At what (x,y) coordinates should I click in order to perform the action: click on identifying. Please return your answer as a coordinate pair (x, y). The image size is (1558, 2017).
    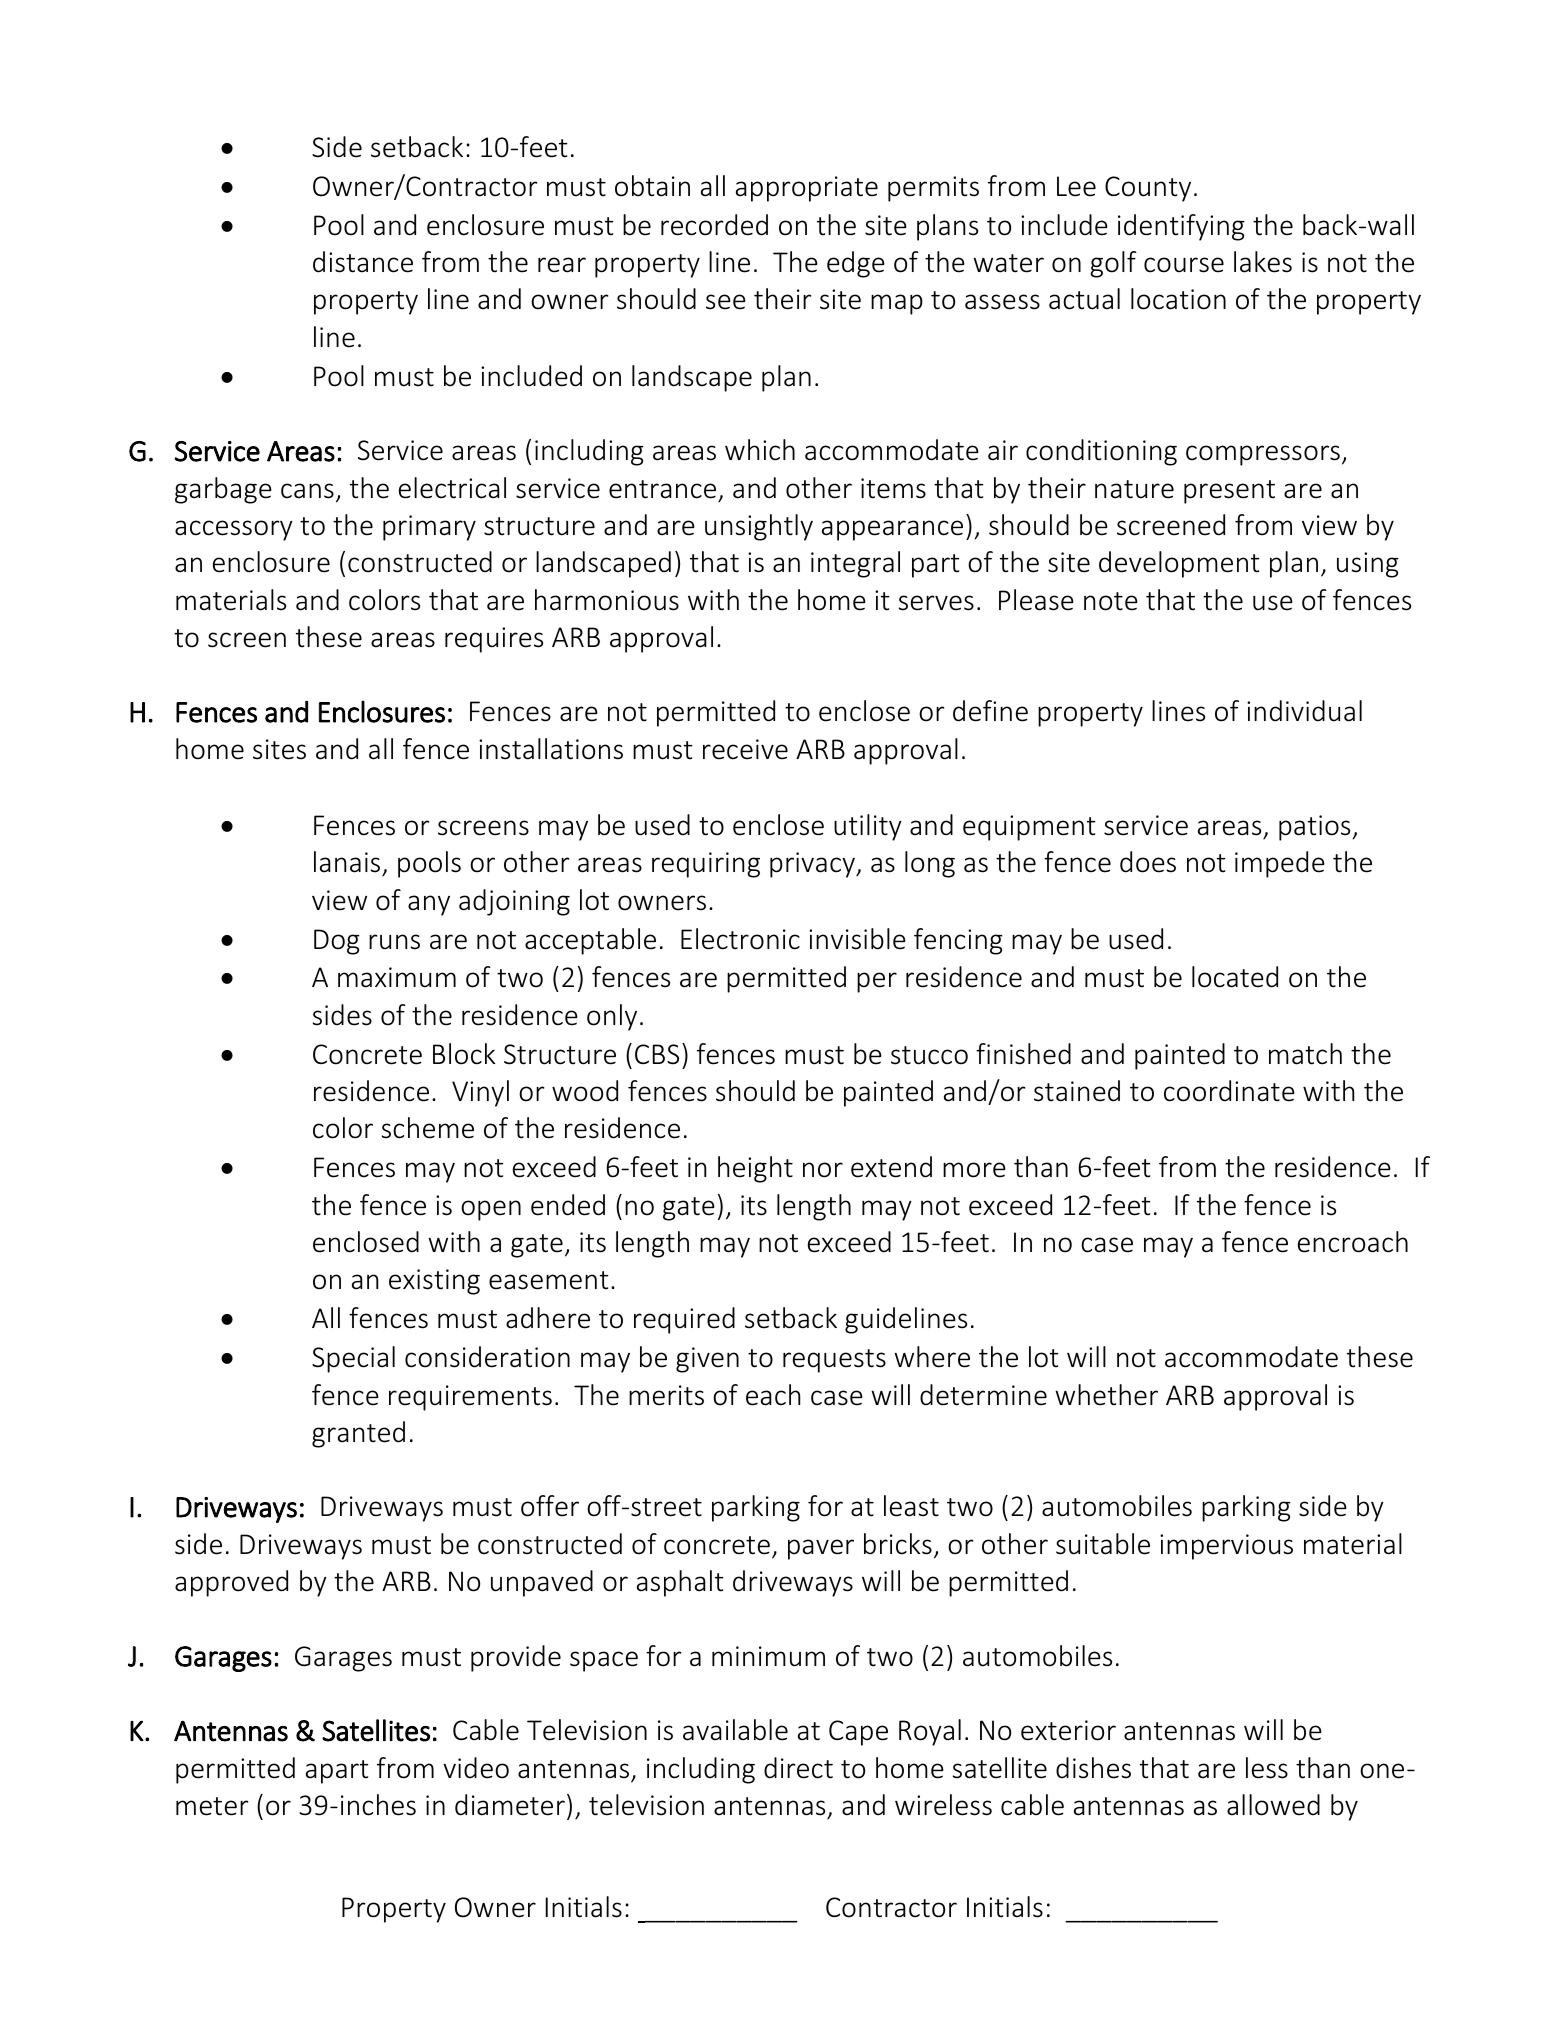
    Looking at the image, I should click on (1181, 227).
